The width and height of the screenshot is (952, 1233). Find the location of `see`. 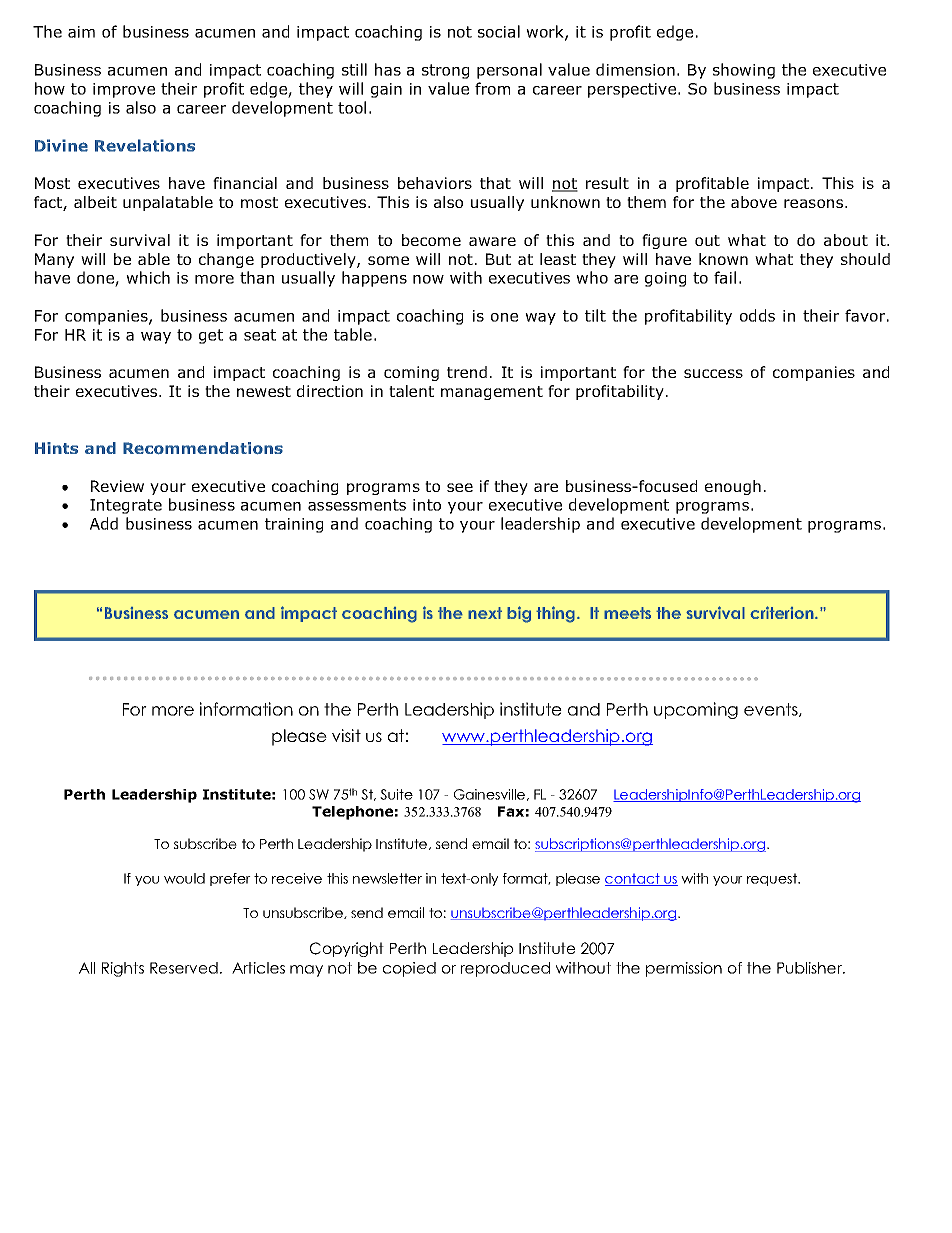

see is located at coordinates (460, 487).
